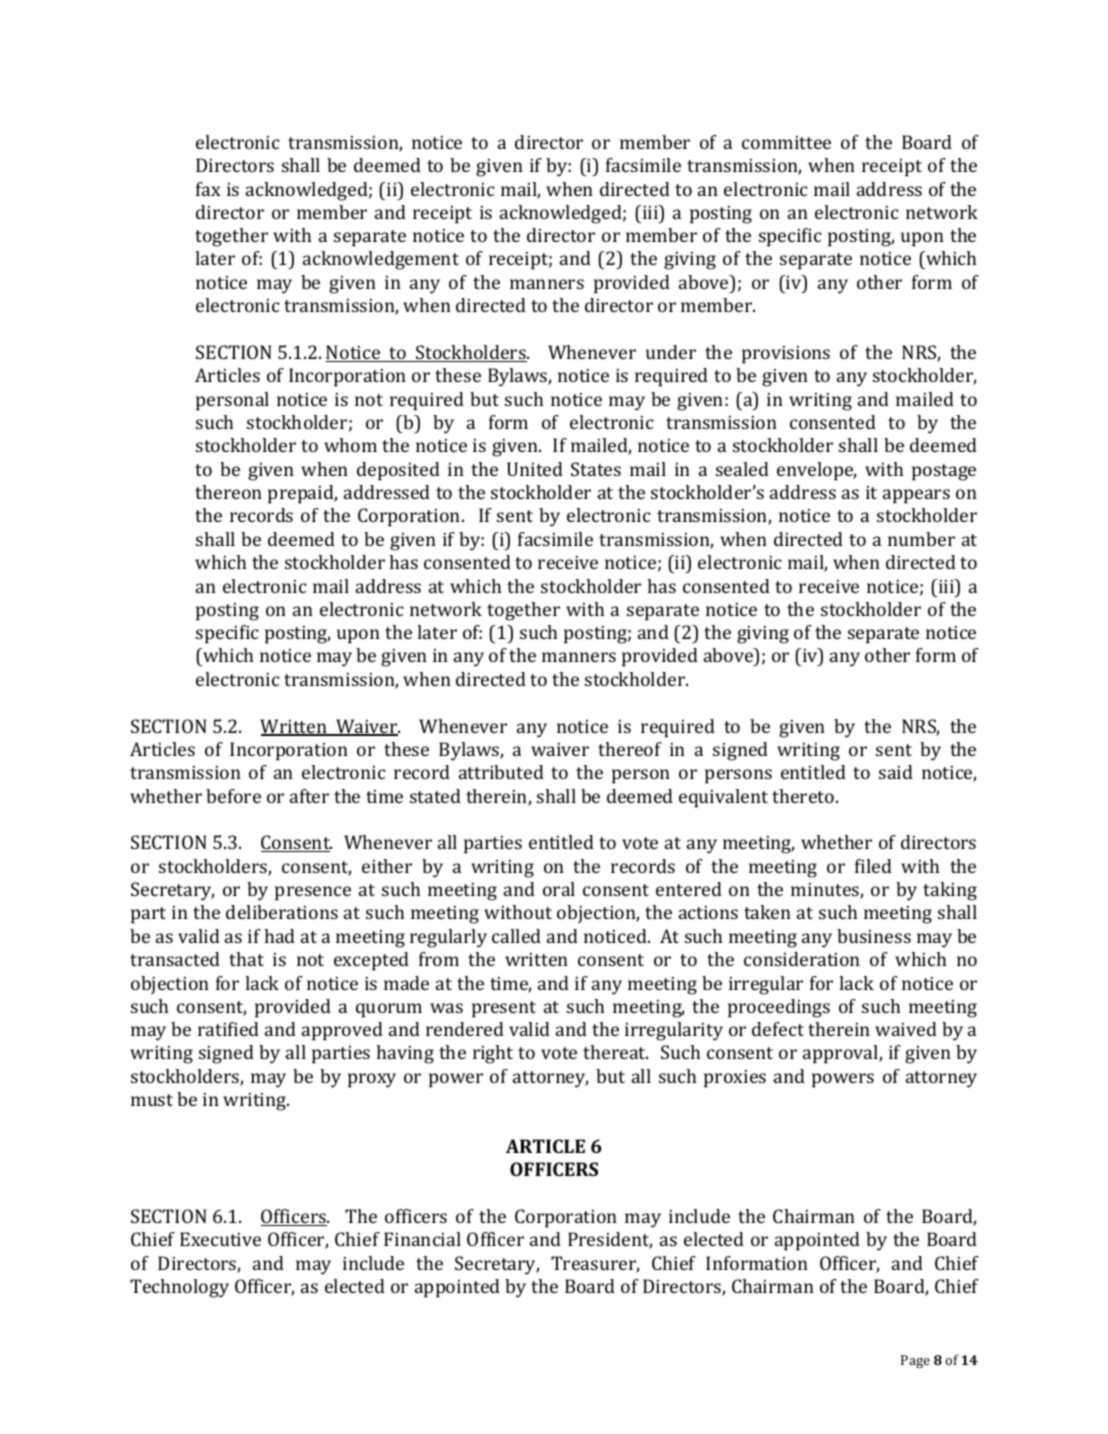  I want to click on said, so click(896, 772).
